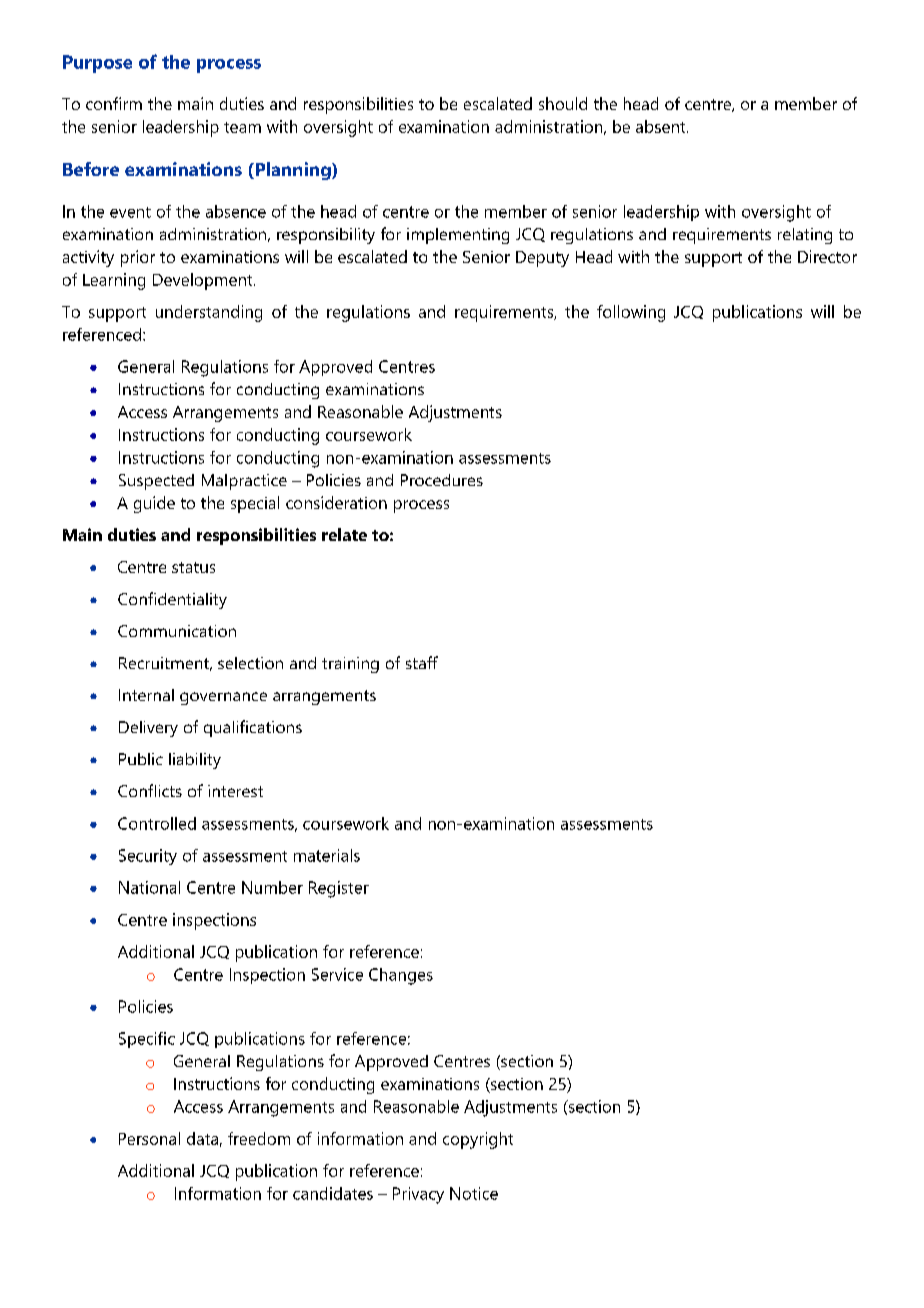 This screenshot has width=924, height=1308. Describe the element at coordinates (478, 1140) in the screenshot. I see `copyright` at that location.
